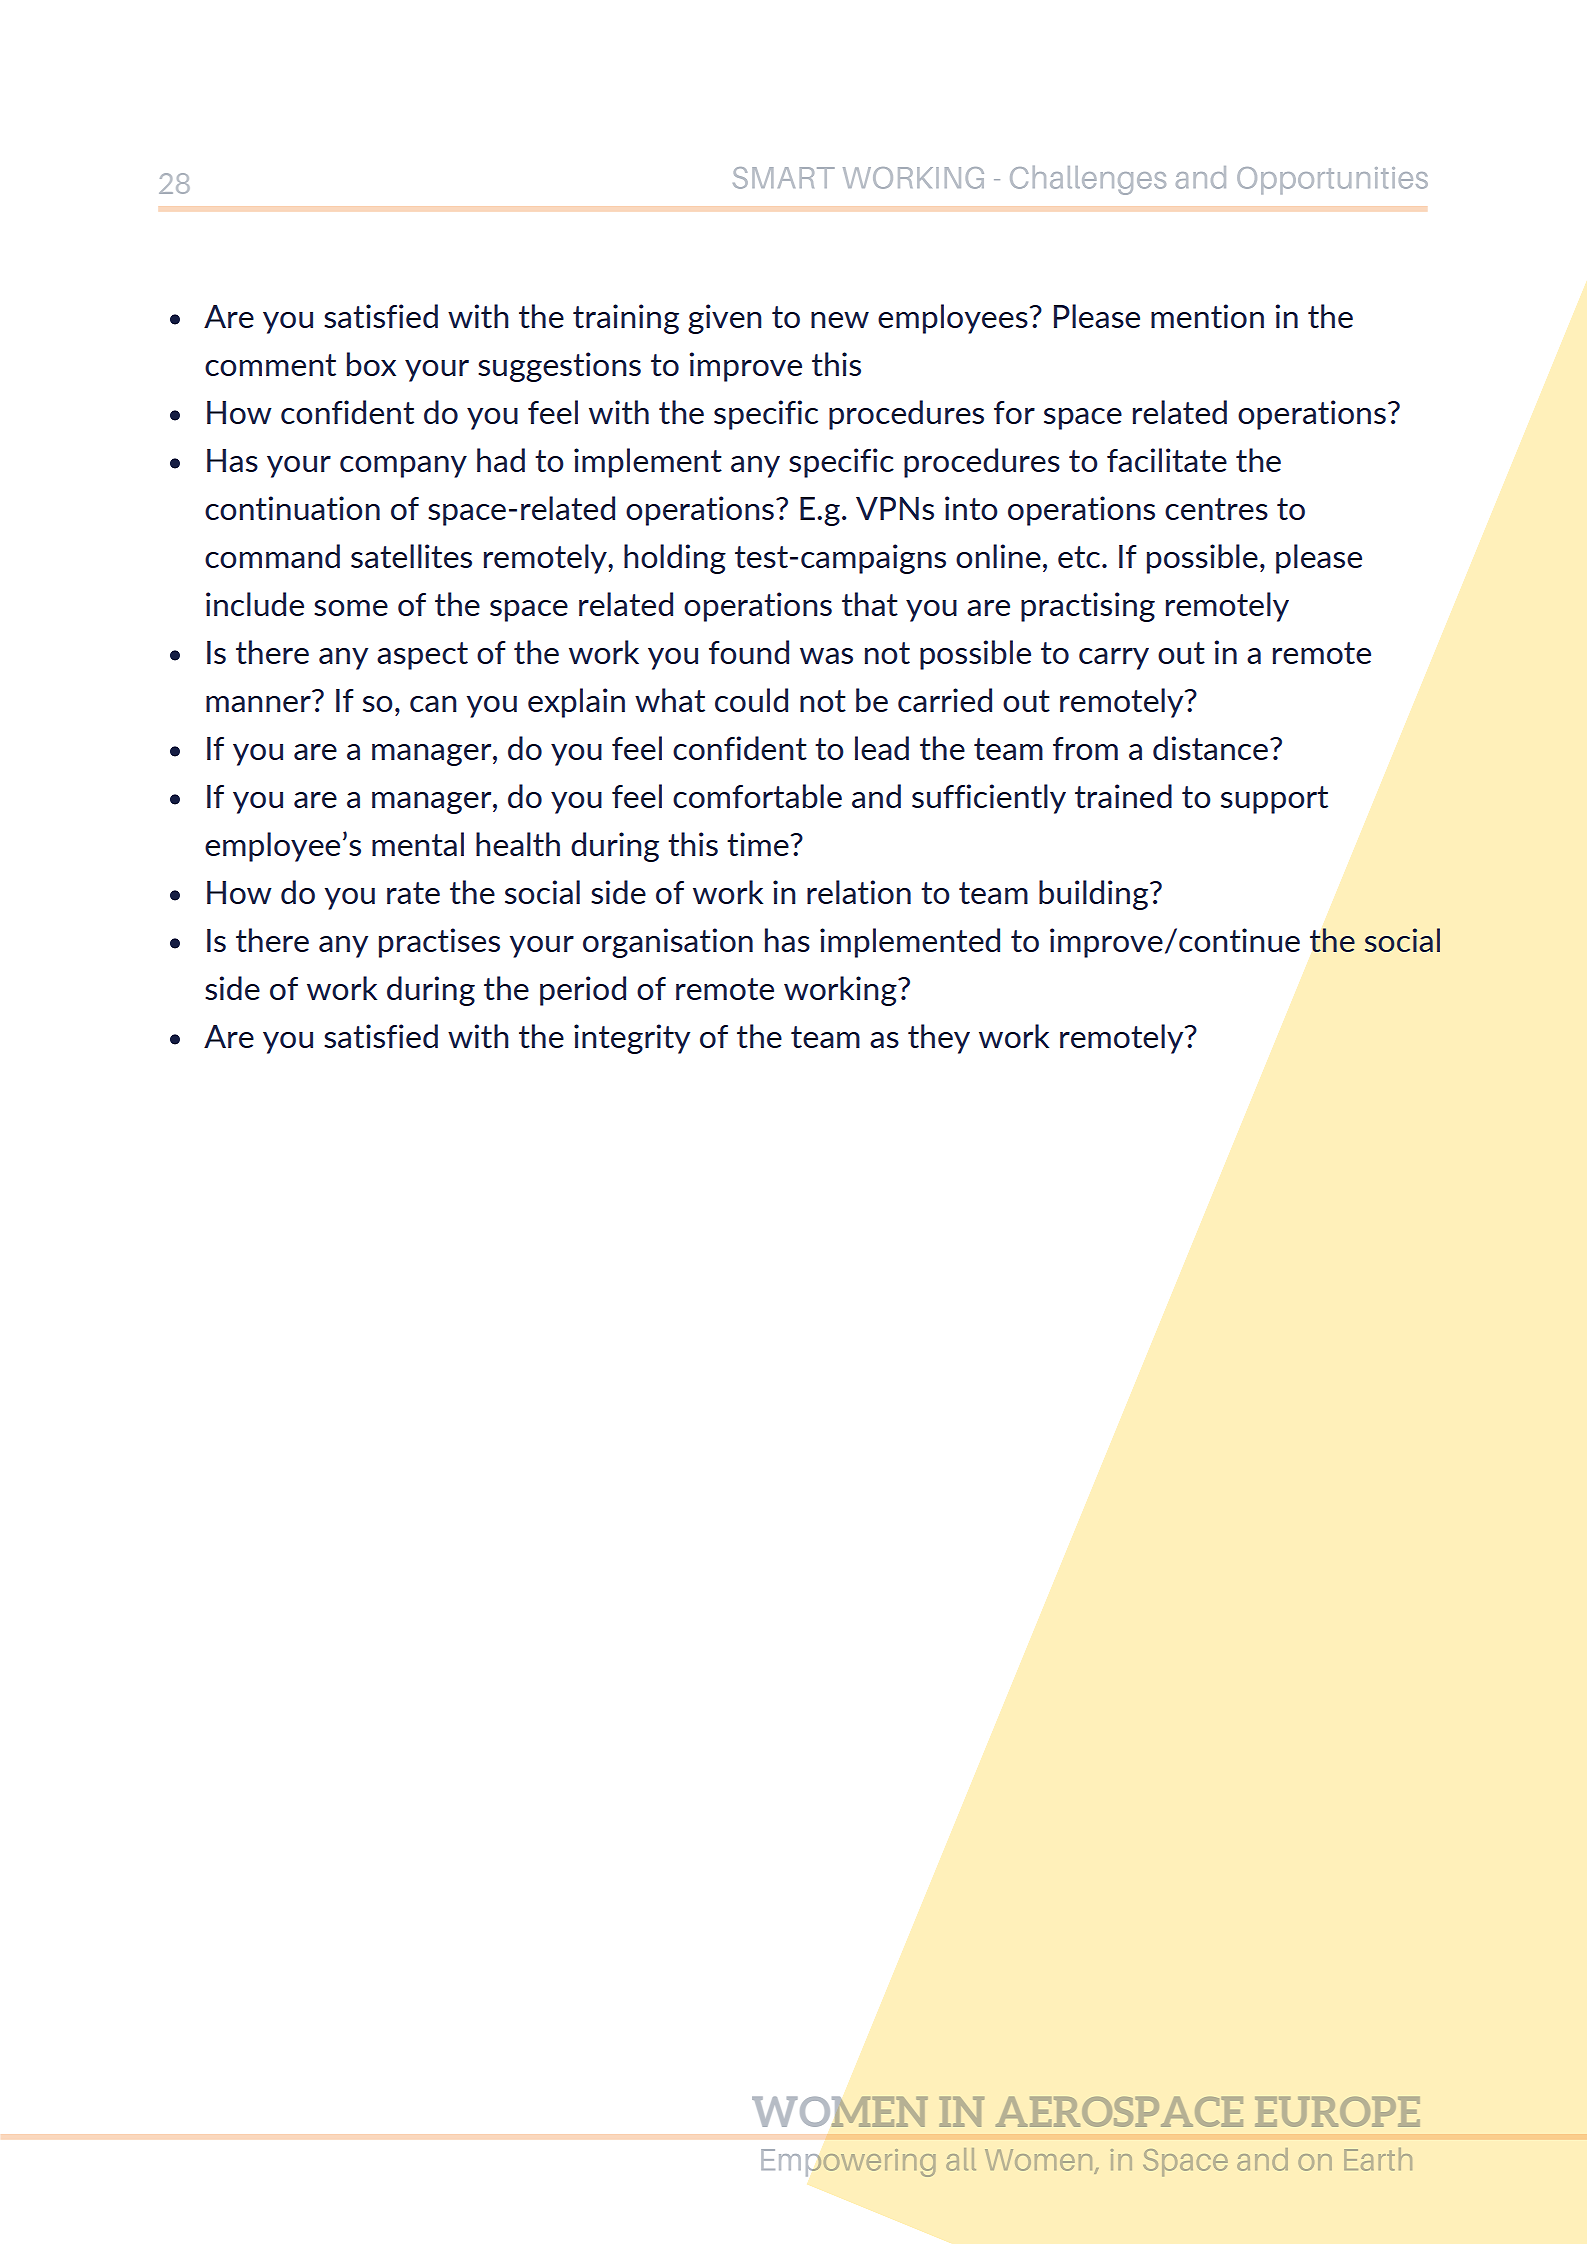 The width and height of the screenshot is (1587, 2244). I want to click on distance, so click(1210, 748).
